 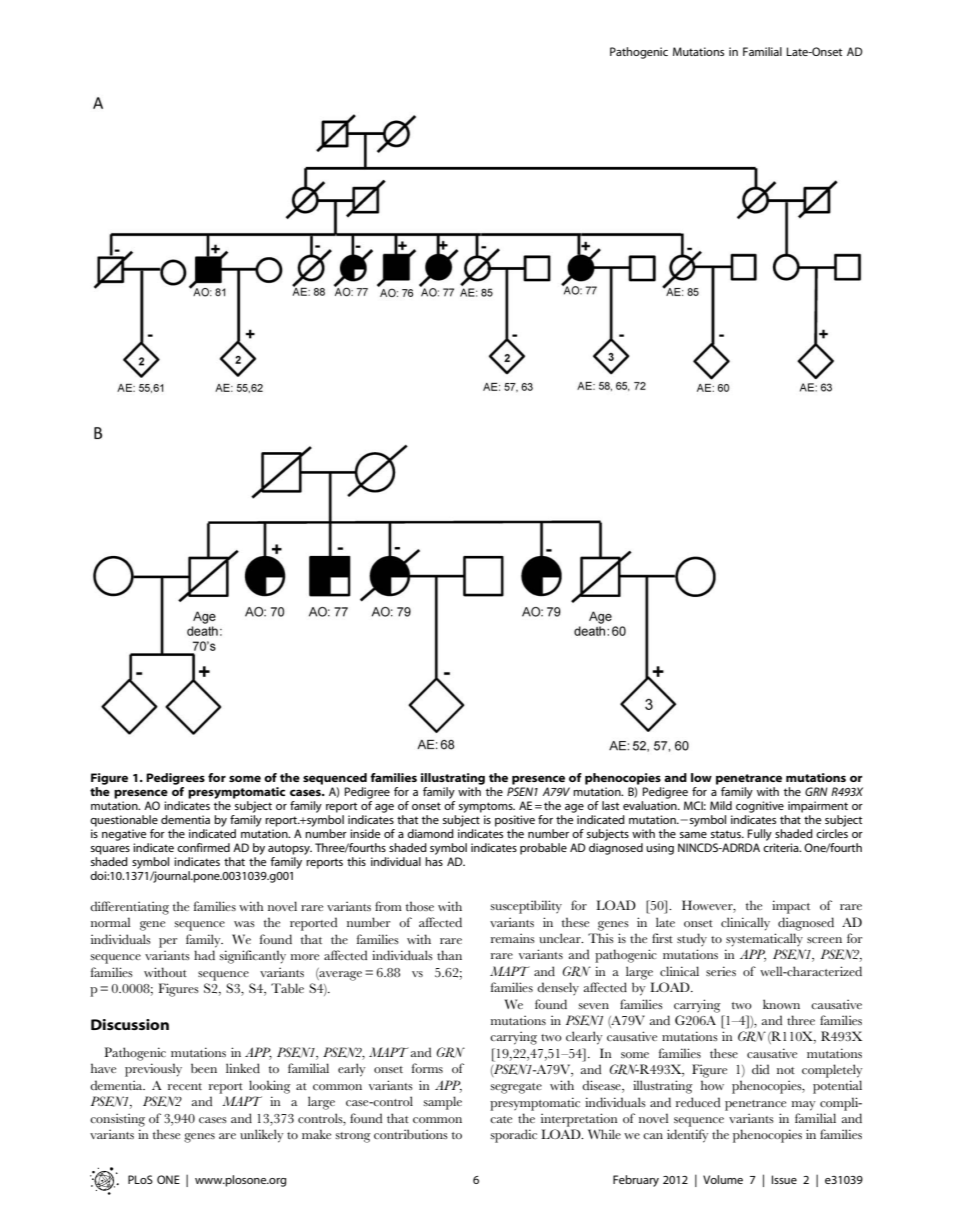 What do you see at coordinates (760, 1069) in the page?
I see `did` at bounding box center [760, 1069].
